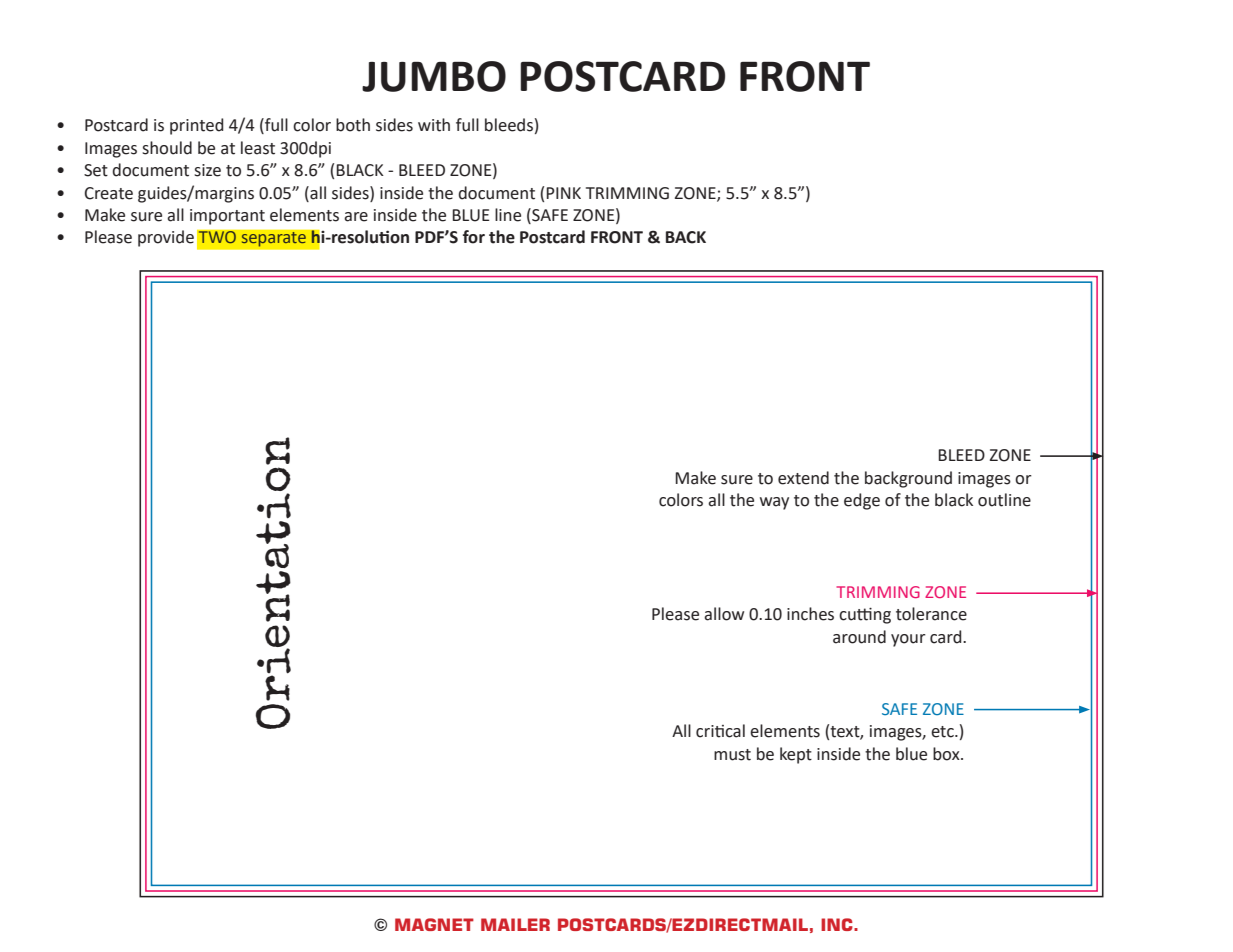 This image has height=952, width=1233. Describe the element at coordinates (434, 125) in the image. I see `with` at that location.
